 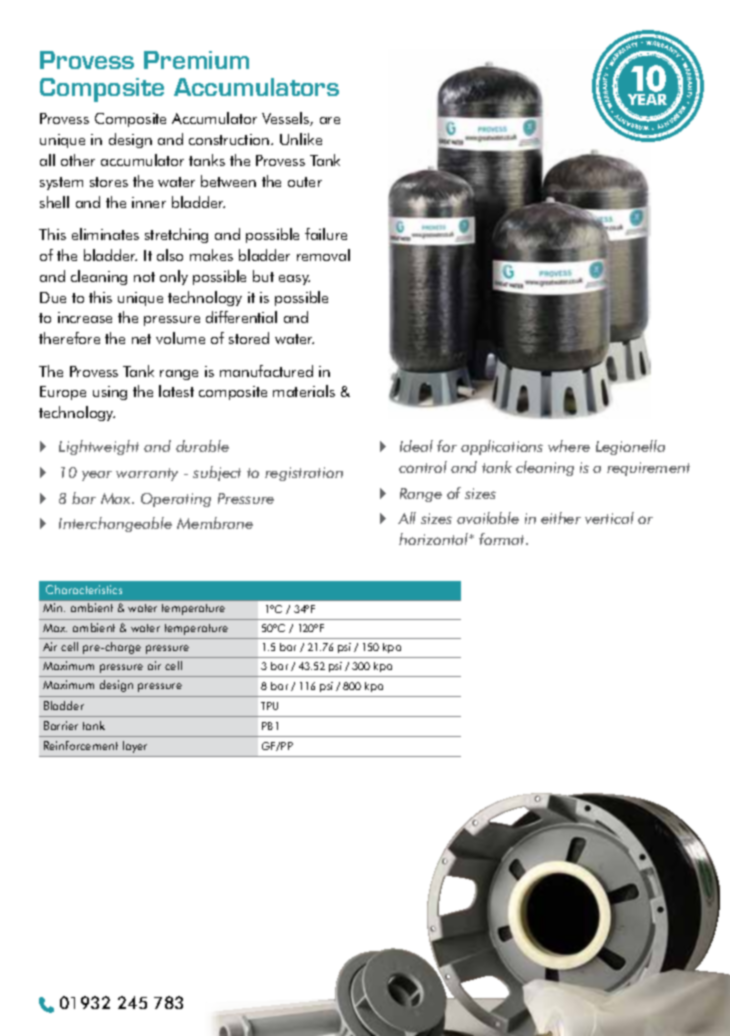 What do you see at coordinates (301, 139) in the document?
I see `Unlike` at bounding box center [301, 139].
